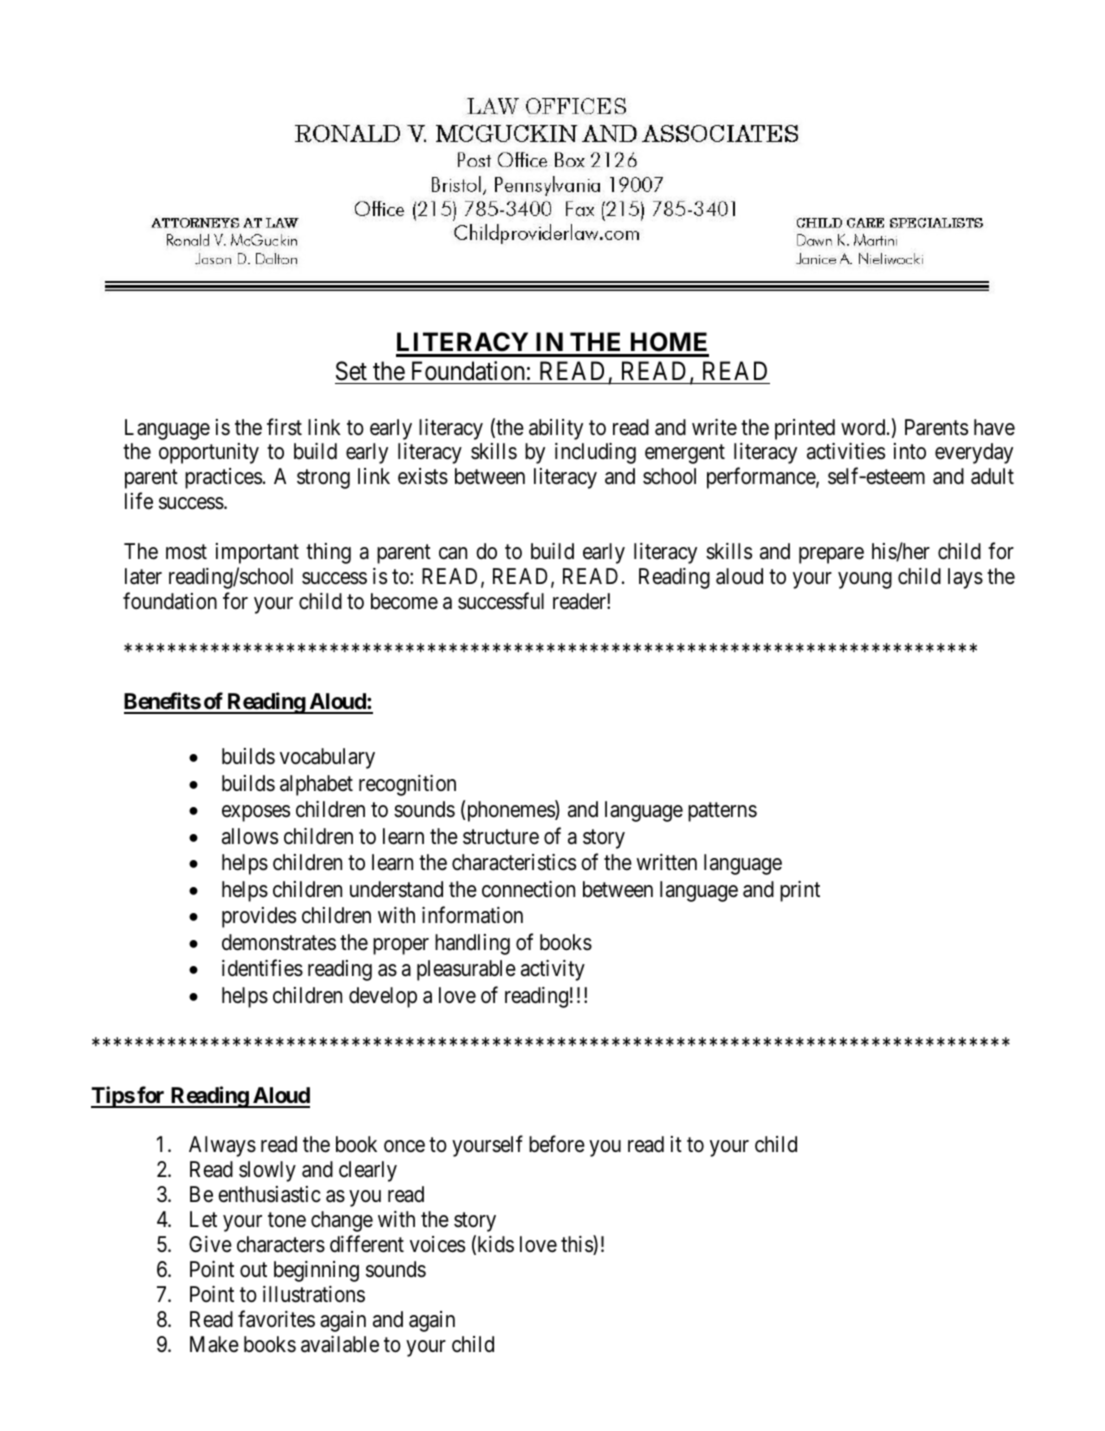 The image size is (1105, 1431). What do you see at coordinates (865, 580) in the image?
I see `young` at bounding box center [865, 580].
